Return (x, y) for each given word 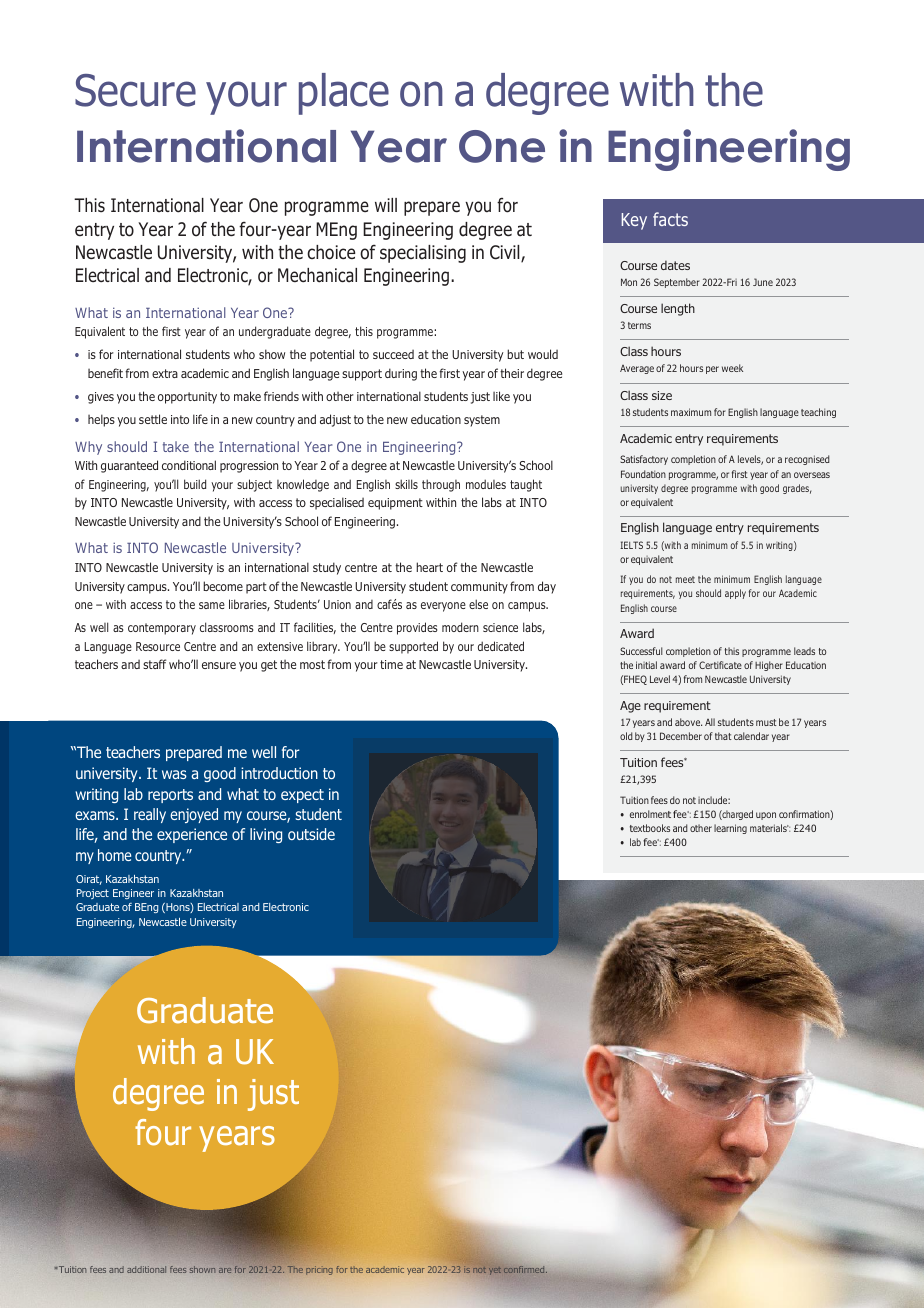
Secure (135, 90)
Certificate (720, 665)
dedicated (501, 646)
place (344, 94)
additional (146, 1269)
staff (155, 664)
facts (670, 219)
